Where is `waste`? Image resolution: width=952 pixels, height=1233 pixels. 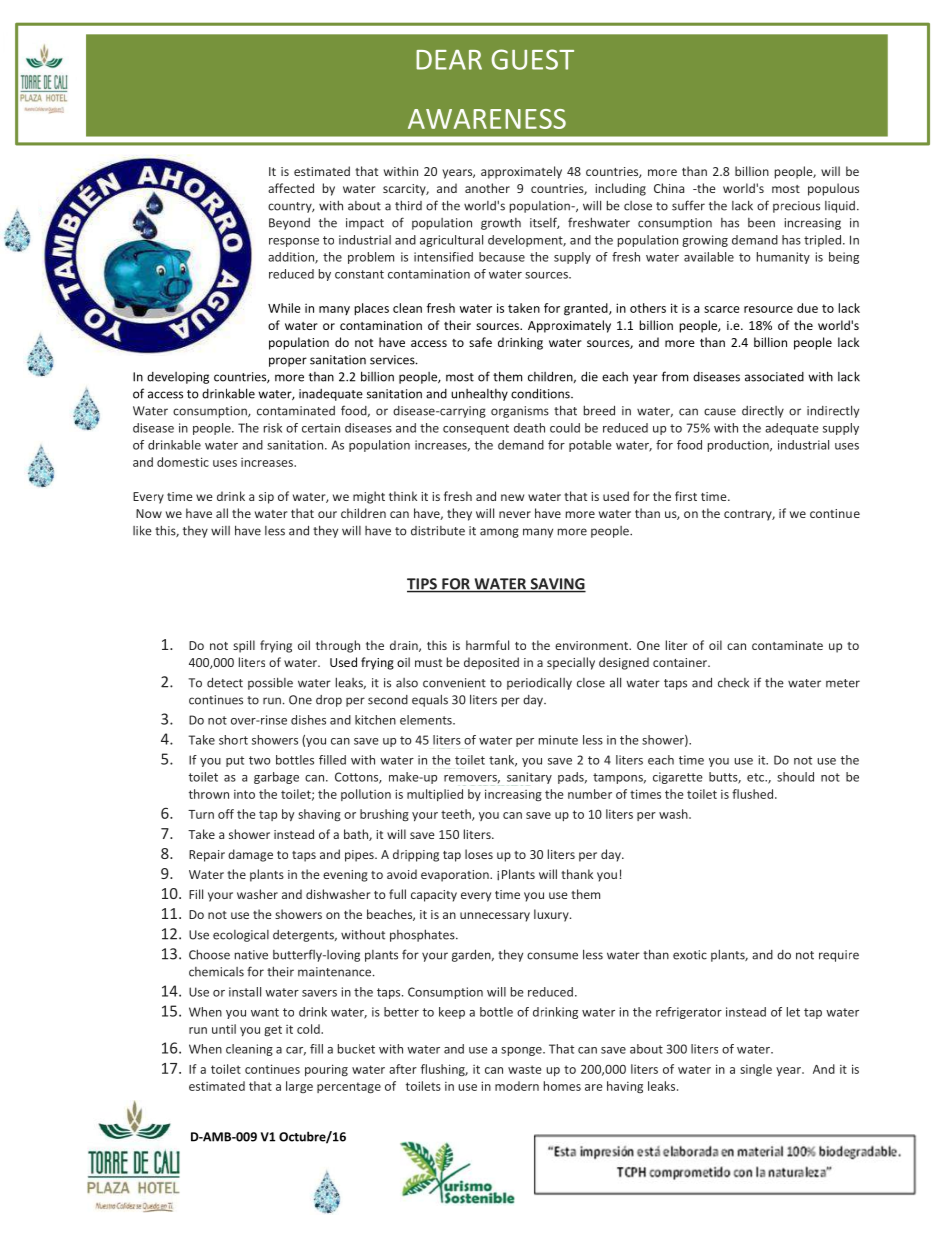 waste is located at coordinates (525, 1069).
